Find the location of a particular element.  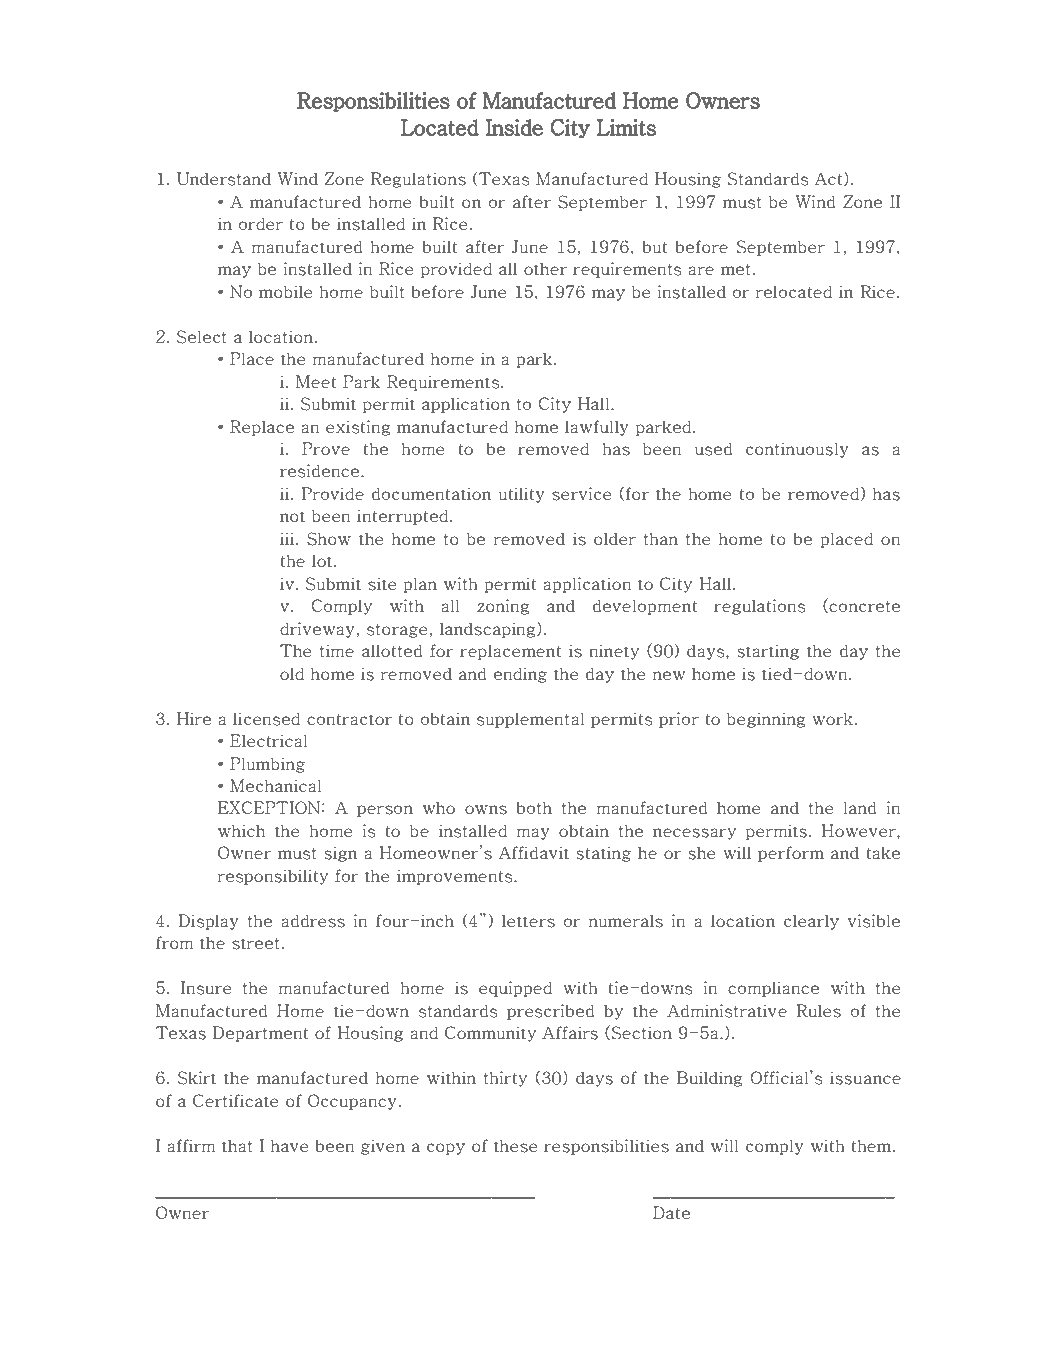

met is located at coordinates (735, 269).
